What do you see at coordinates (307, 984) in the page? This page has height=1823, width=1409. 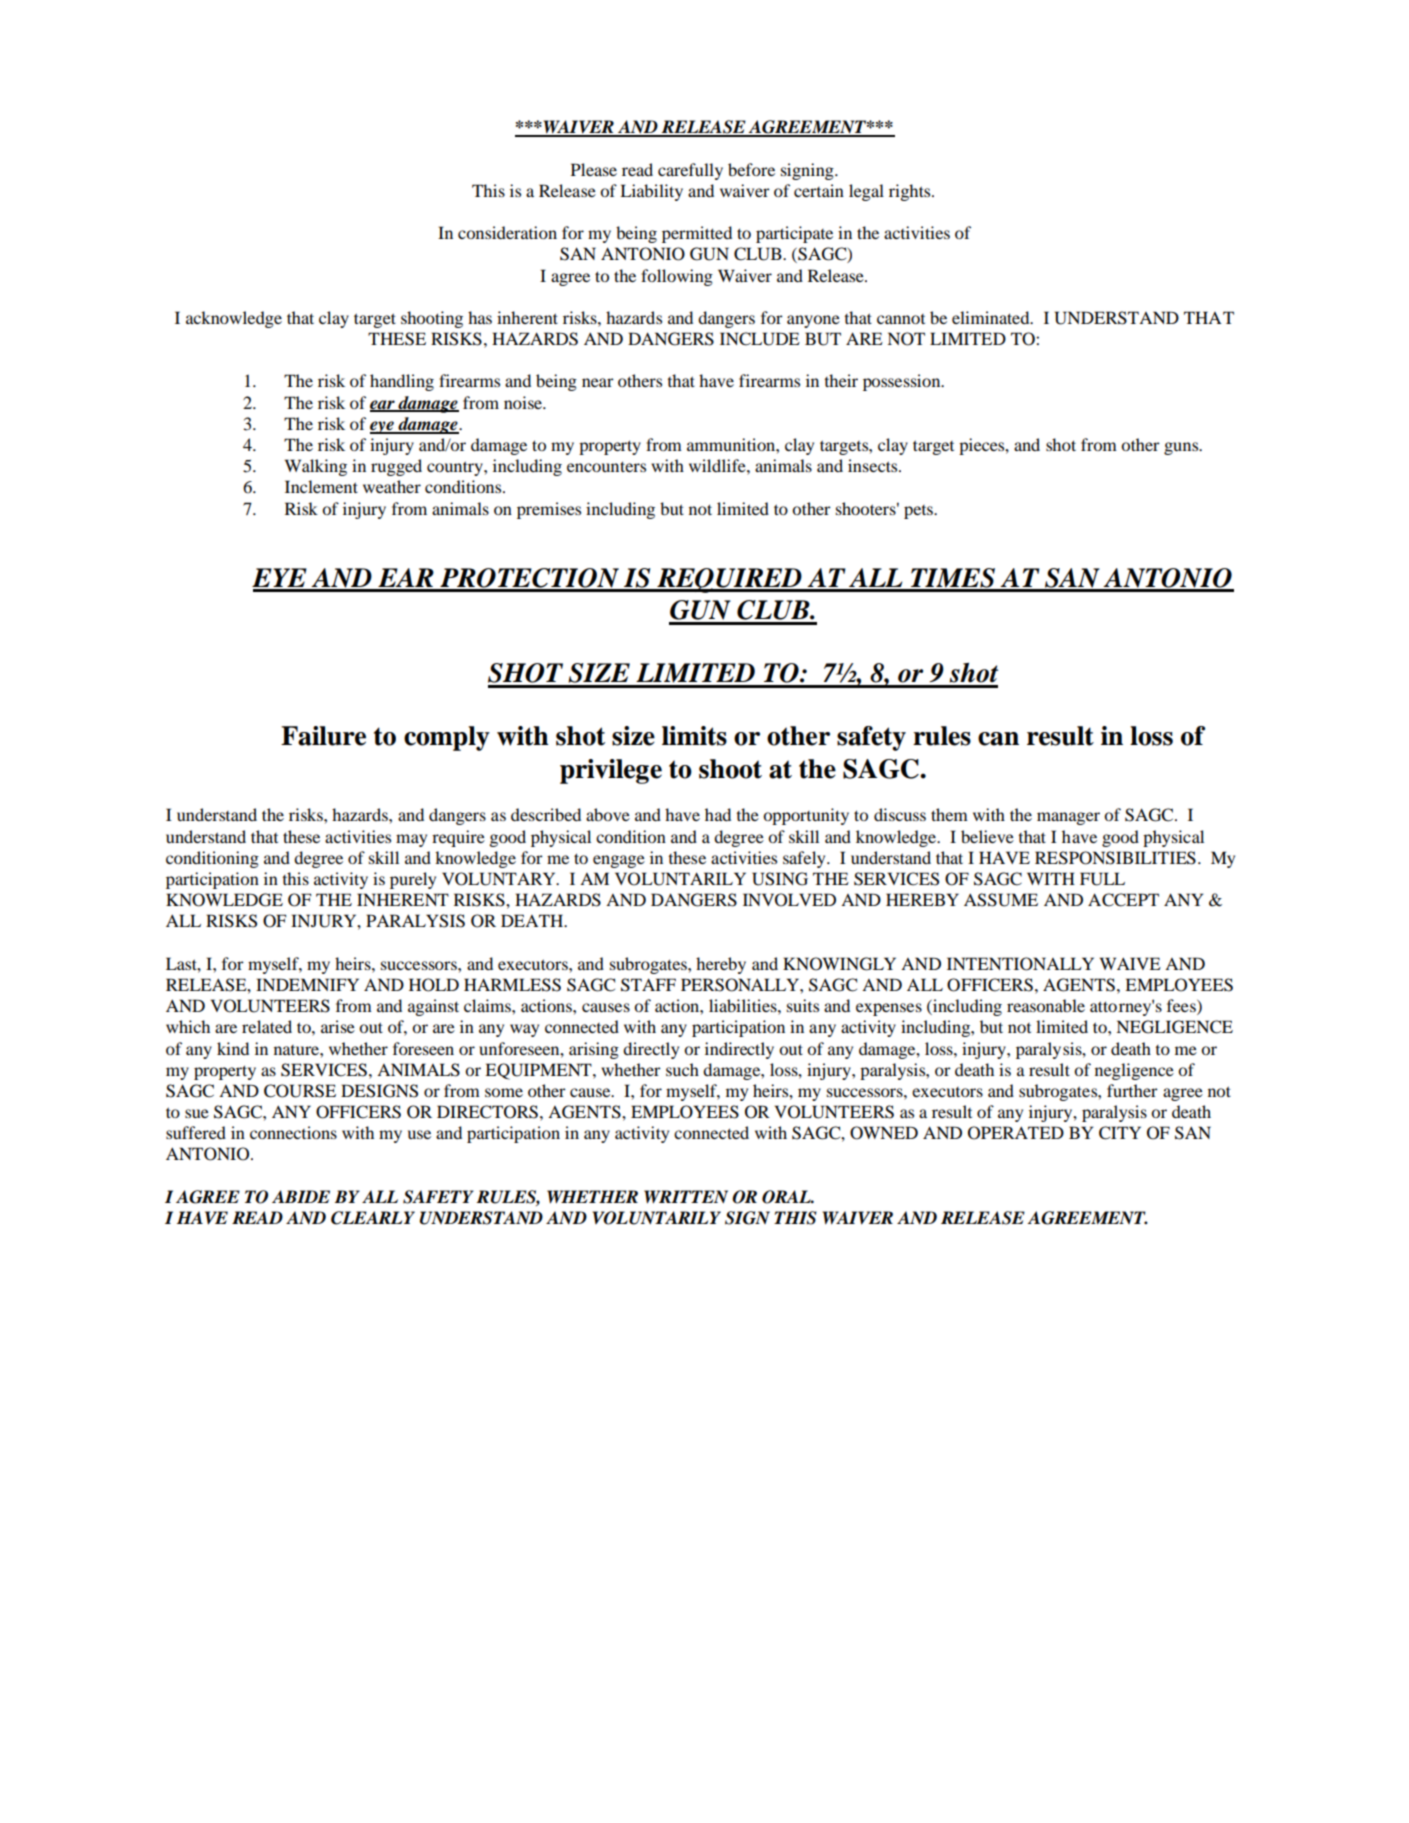 I see `INDEMNIFY` at bounding box center [307, 984].
